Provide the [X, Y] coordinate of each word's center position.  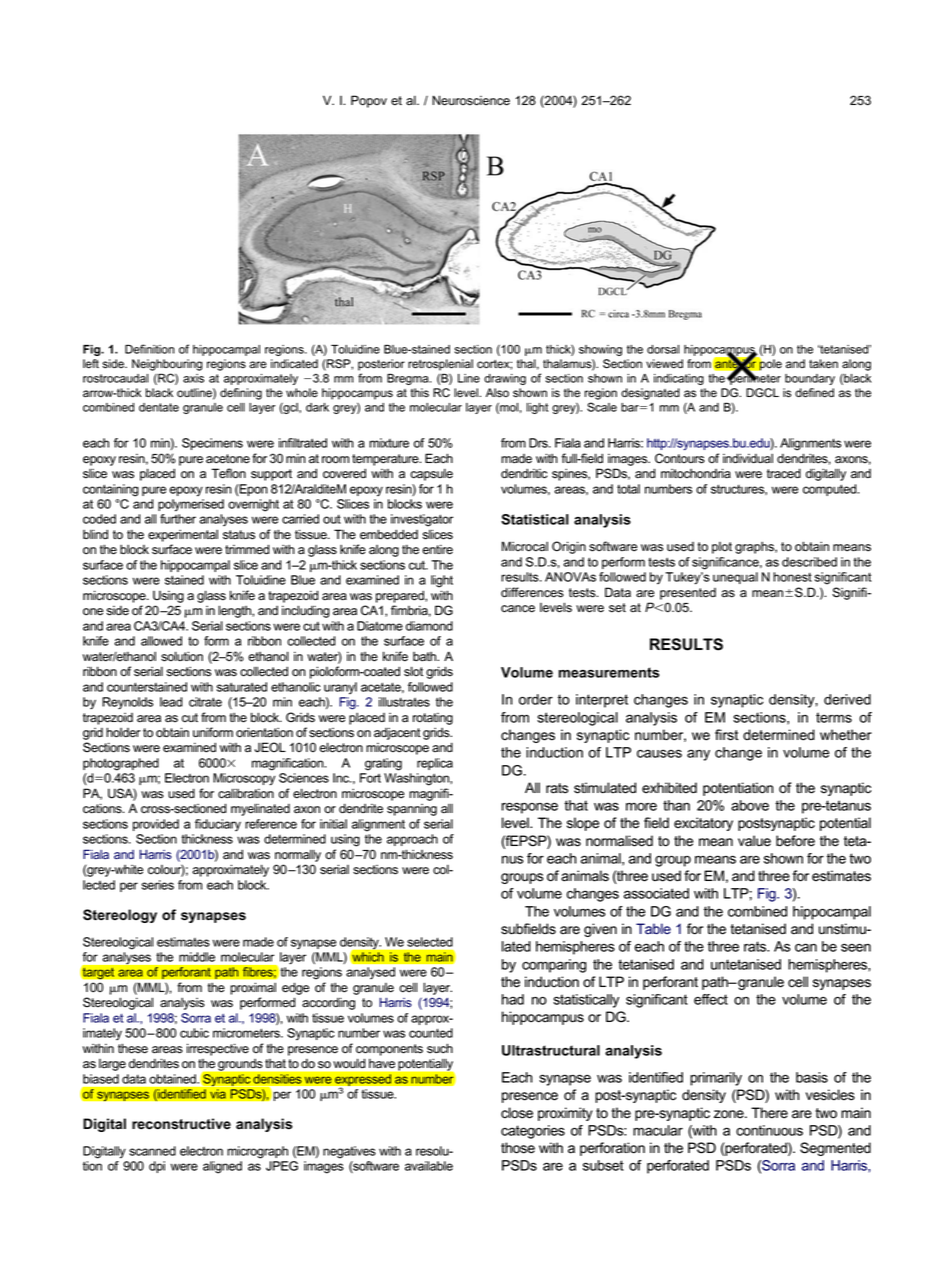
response [530, 808]
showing [600, 350]
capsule [431, 474]
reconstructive [181, 1124]
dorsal [663, 349]
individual [748, 458]
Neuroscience [471, 100]
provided [156, 825]
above [750, 805]
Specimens [212, 444]
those [518, 1148]
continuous [769, 1130]
